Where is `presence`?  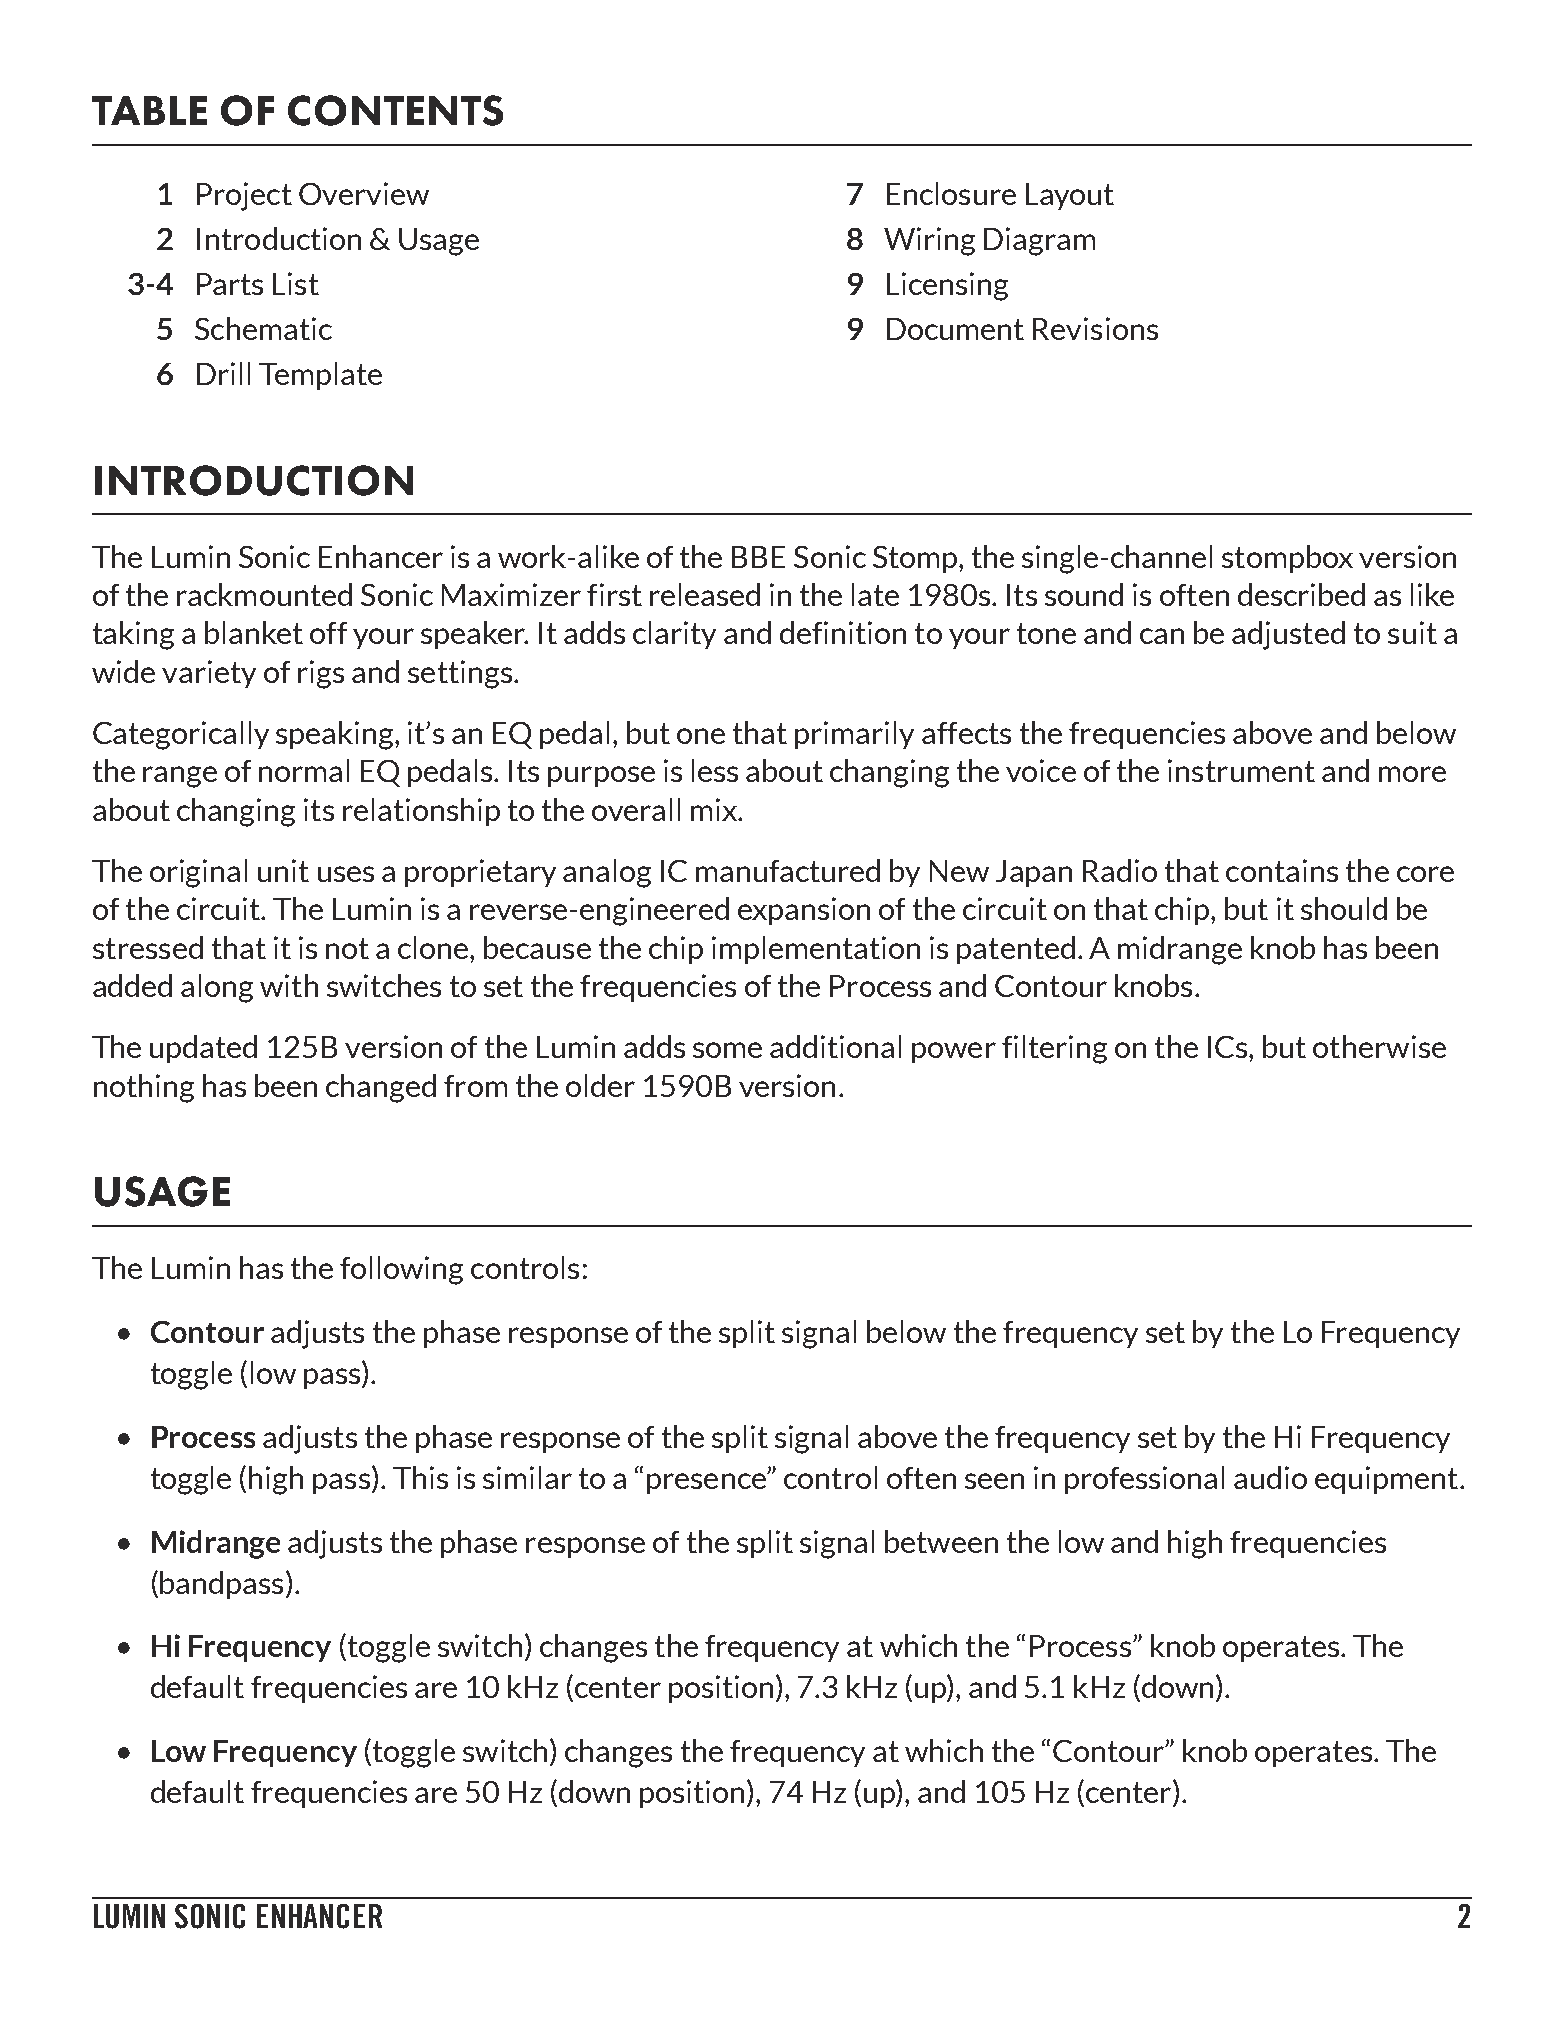
presence is located at coordinates (707, 1483).
